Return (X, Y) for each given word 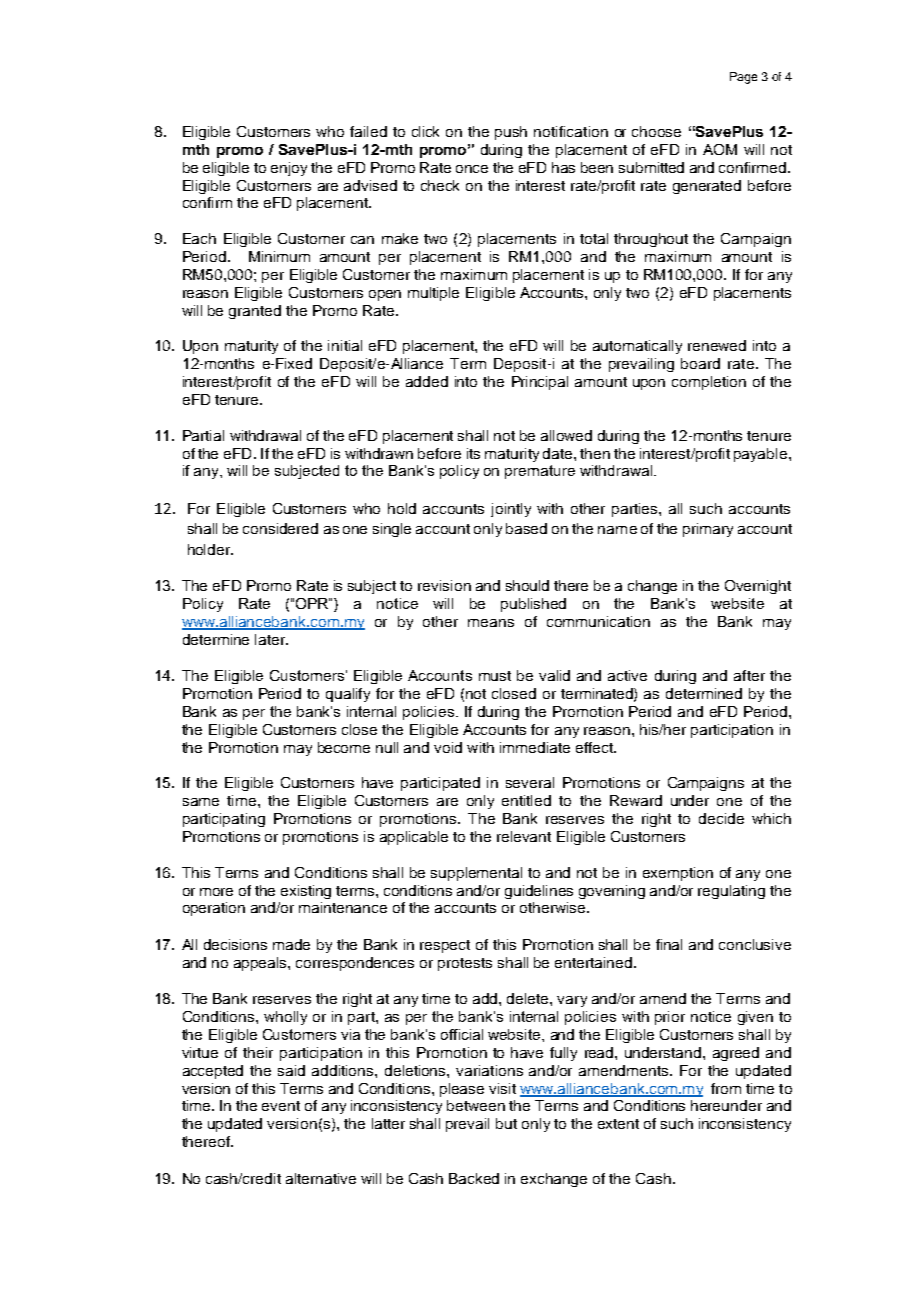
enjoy (289, 169)
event (281, 1106)
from (726, 1088)
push (511, 133)
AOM (720, 149)
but (506, 1123)
